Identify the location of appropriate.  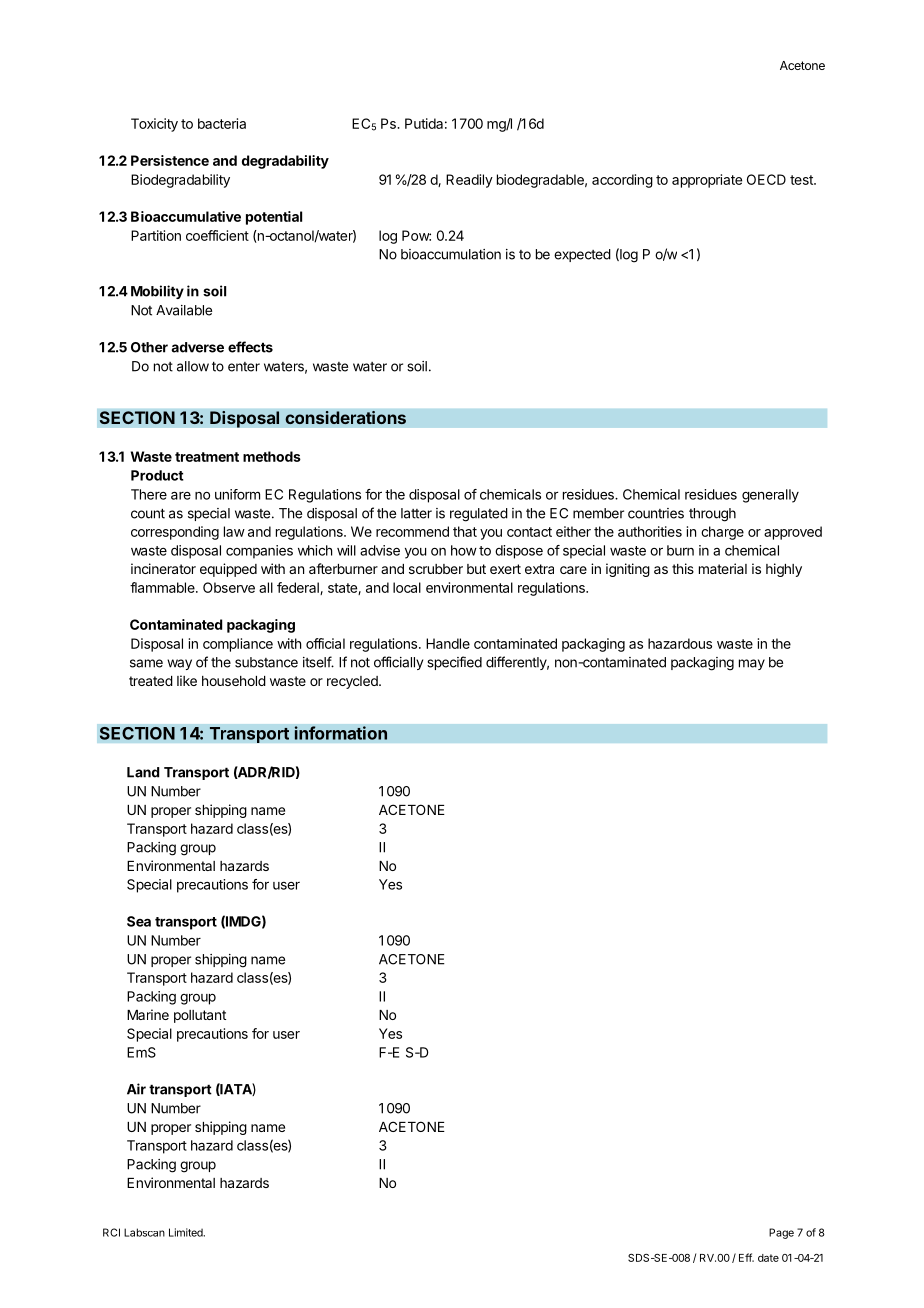
(707, 181).
